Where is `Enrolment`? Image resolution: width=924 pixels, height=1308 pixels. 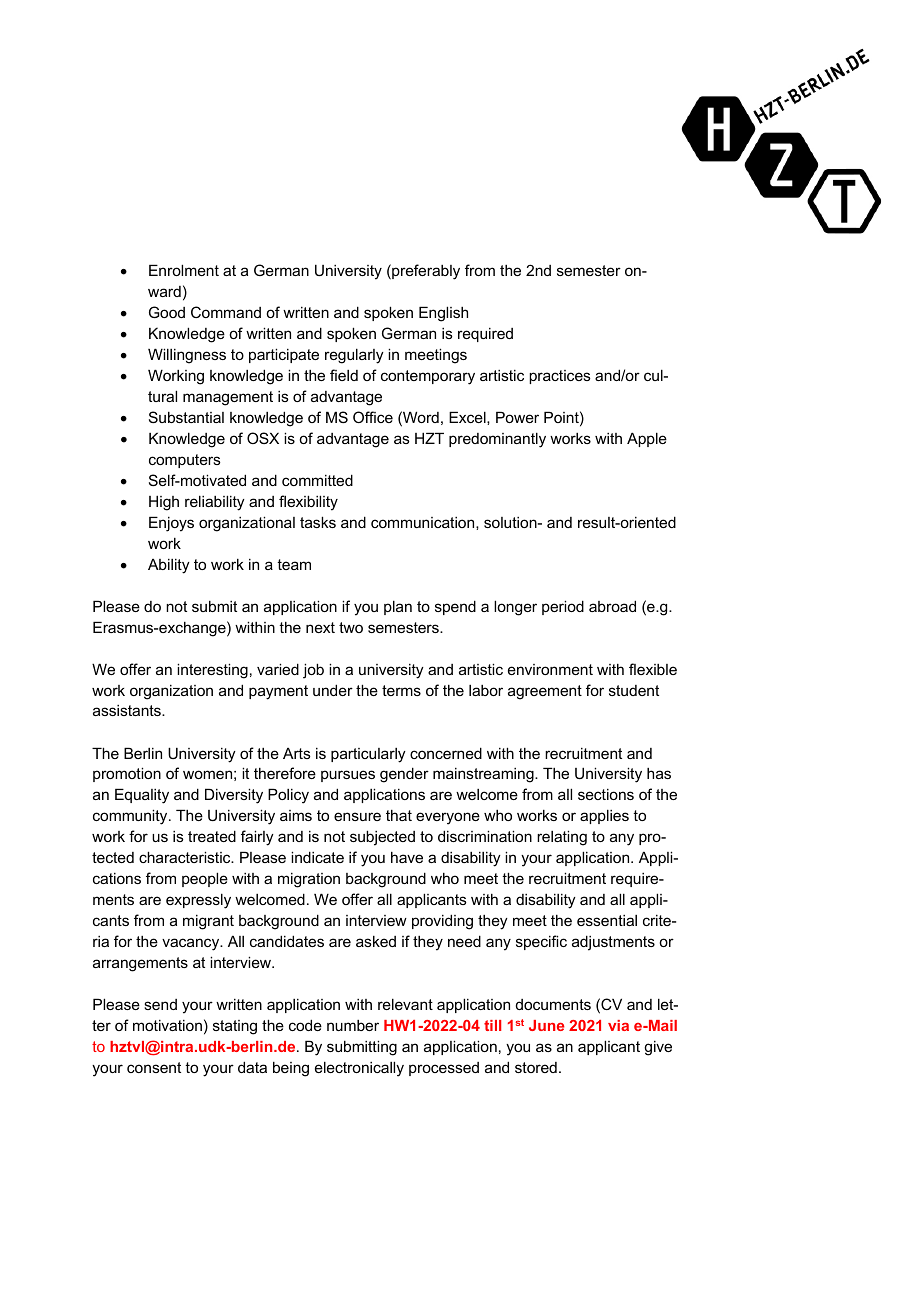
Enrolment is located at coordinates (184, 270).
